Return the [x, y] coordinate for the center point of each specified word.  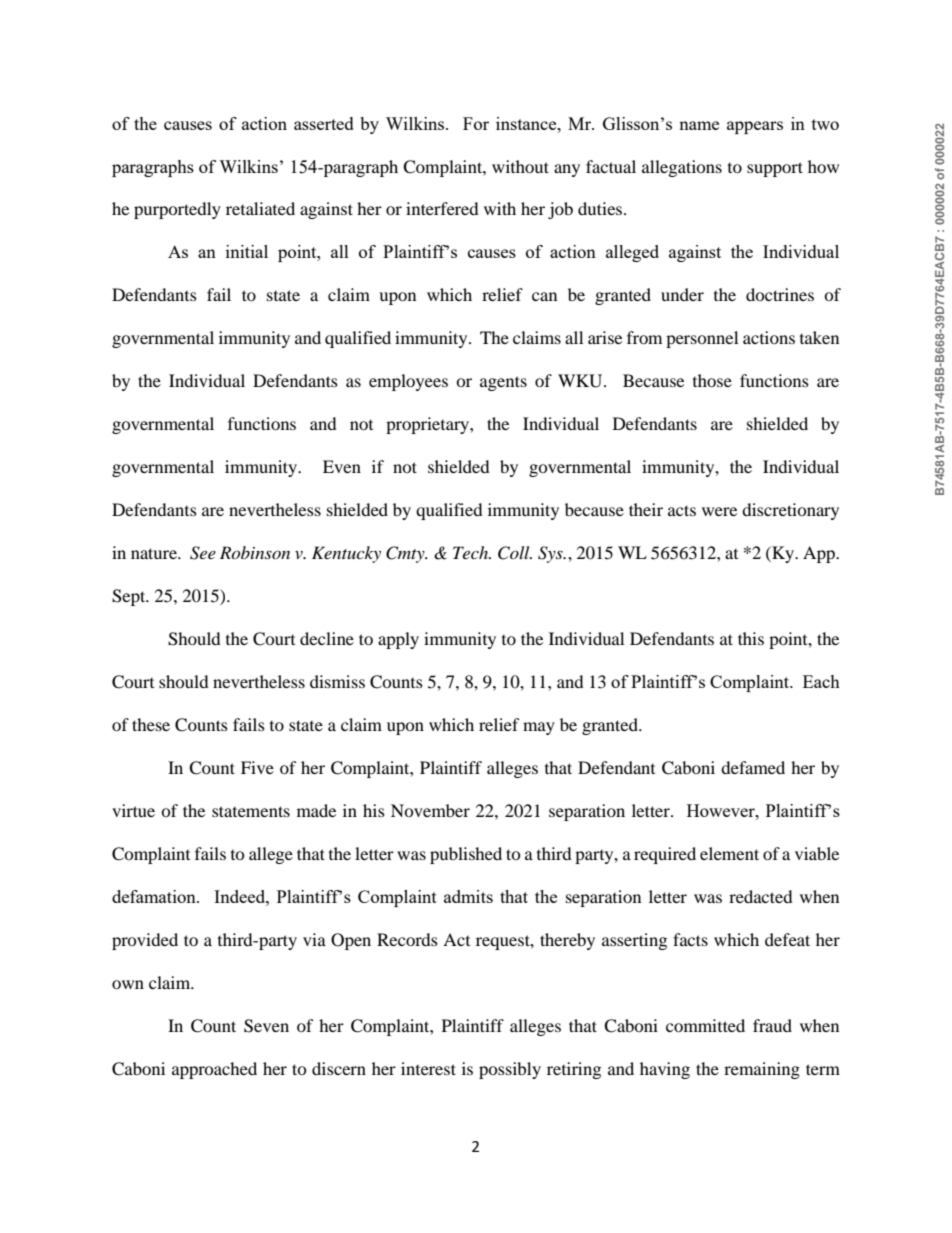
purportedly [177, 210]
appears [755, 127]
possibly [510, 1070]
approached [214, 1070]
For [476, 123]
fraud [772, 1025]
